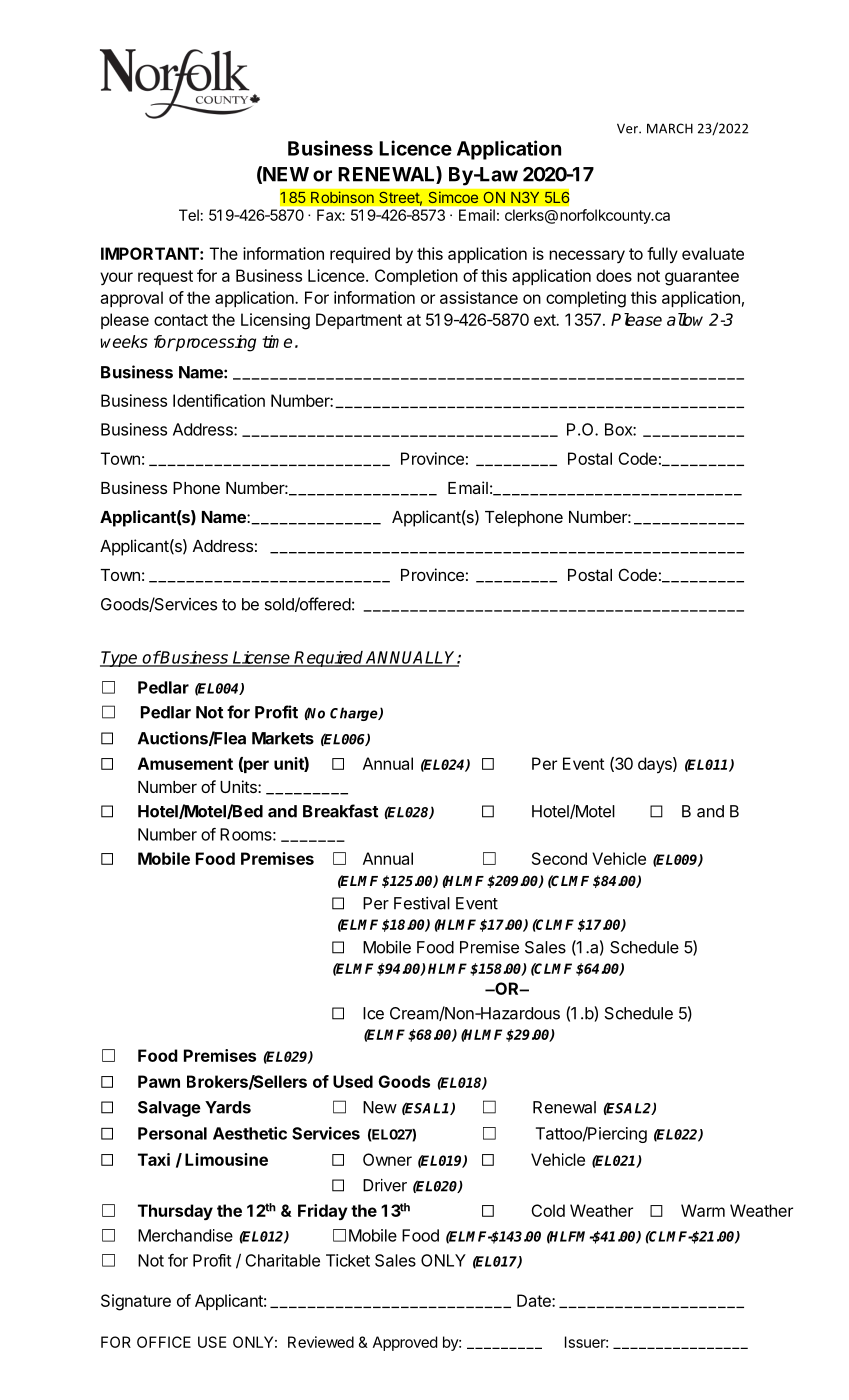 Image resolution: width=849 pixels, height=1400 pixels. What do you see at coordinates (405, 1343) in the screenshot?
I see `Approved` at bounding box center [405, 1343].
